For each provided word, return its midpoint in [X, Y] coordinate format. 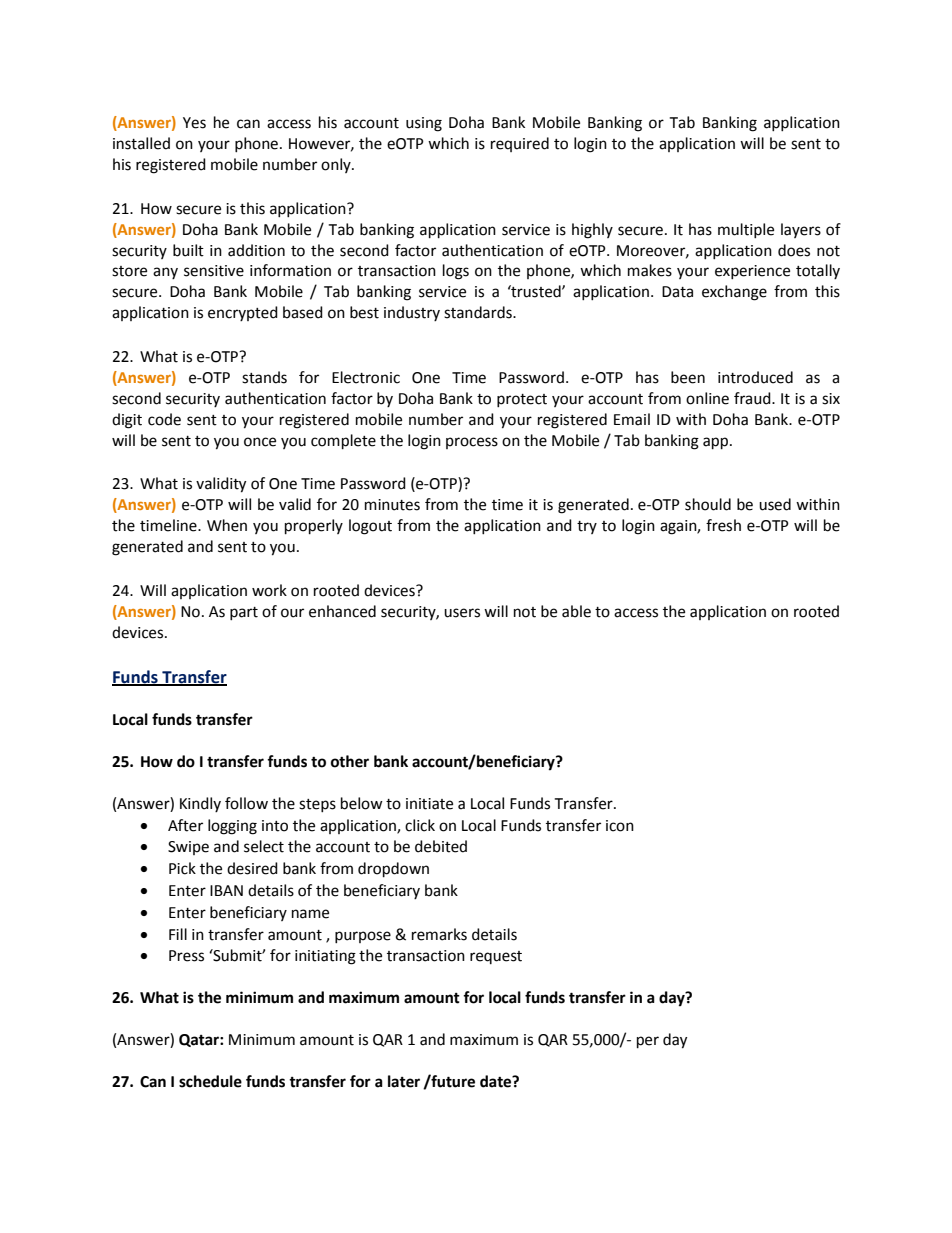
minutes [392, 505]
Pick [182, 868]
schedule [210, 1081]
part [244, 613]
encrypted [243, 313]
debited [441, 846]
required [520, 144]
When [227, 525]
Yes [194, 123]
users [462, 613]
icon [620, 826]
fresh [723, 525]
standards [479, 312]
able [576, 611]
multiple [746, 230]
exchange [734, 293]
